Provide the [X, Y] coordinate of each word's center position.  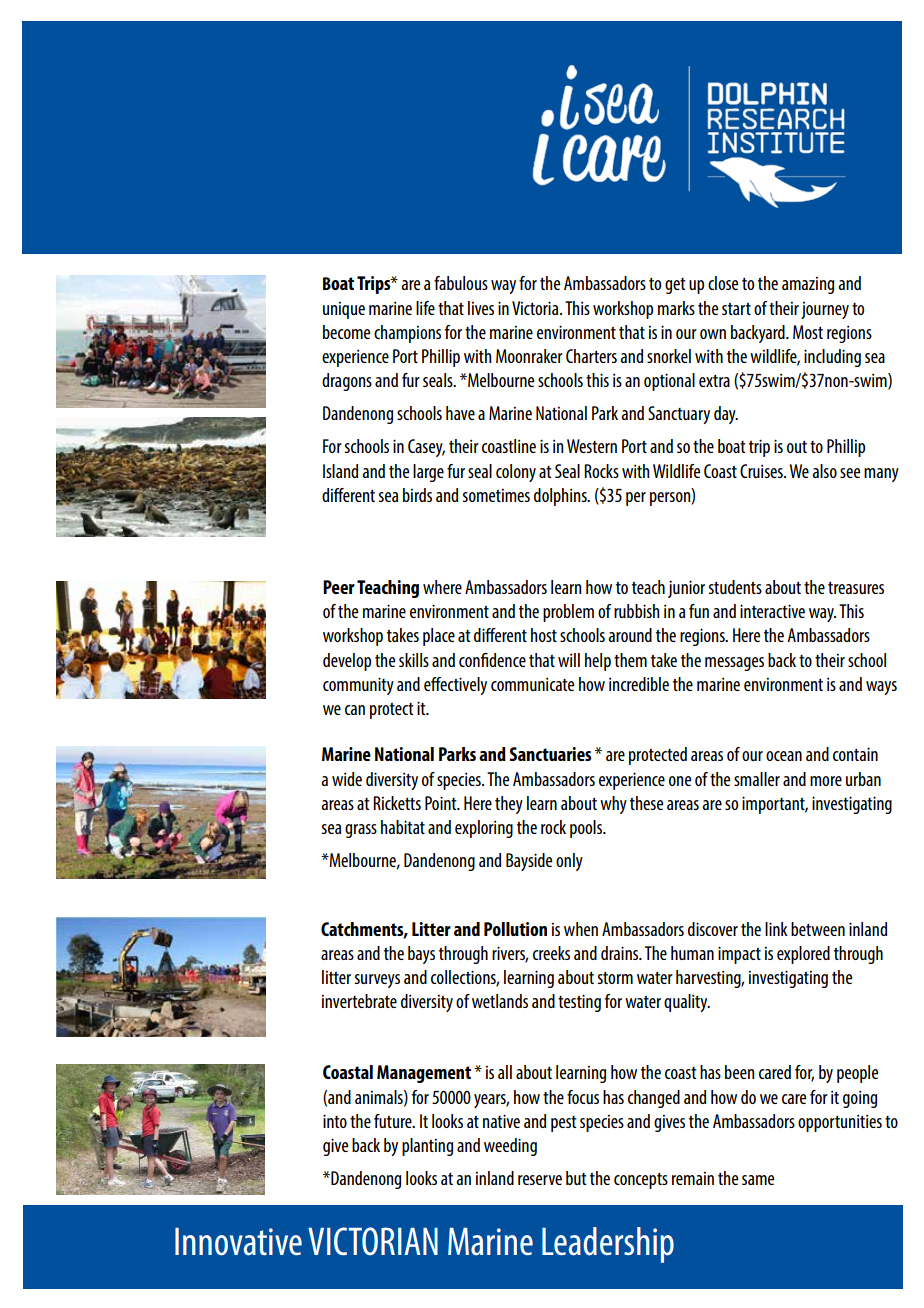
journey [825, 310]
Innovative [238, 1242]
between [818, 929]
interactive [772, 611]
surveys [377, 981]
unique [344, 310]
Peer [339, 587]
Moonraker [529, 356]
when [581, 929]
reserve [540, 1180]
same [758, 1180]
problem [568, 613]
